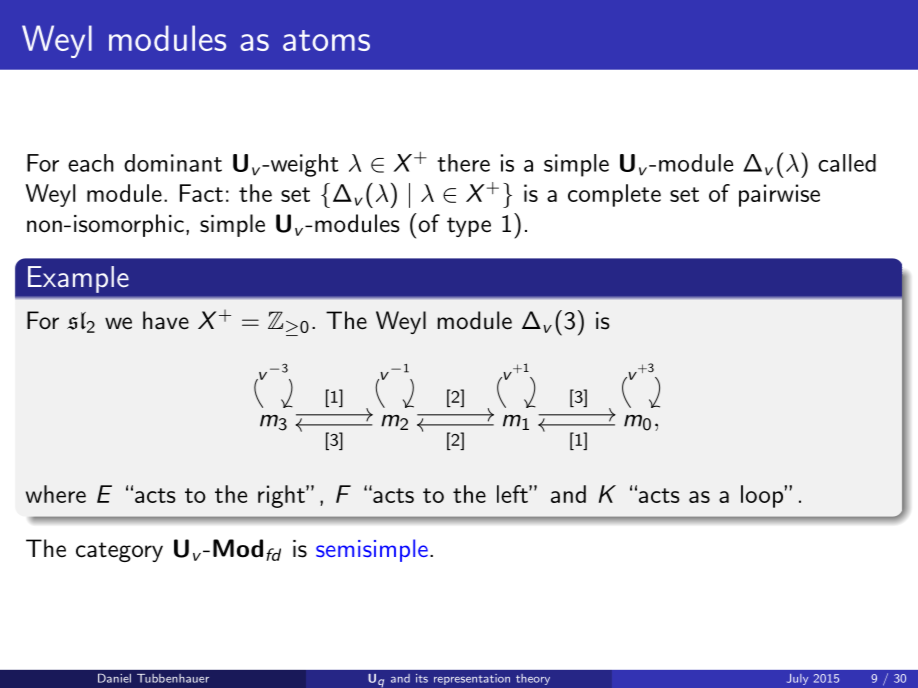  I want to click on its, so click(422, 678).
